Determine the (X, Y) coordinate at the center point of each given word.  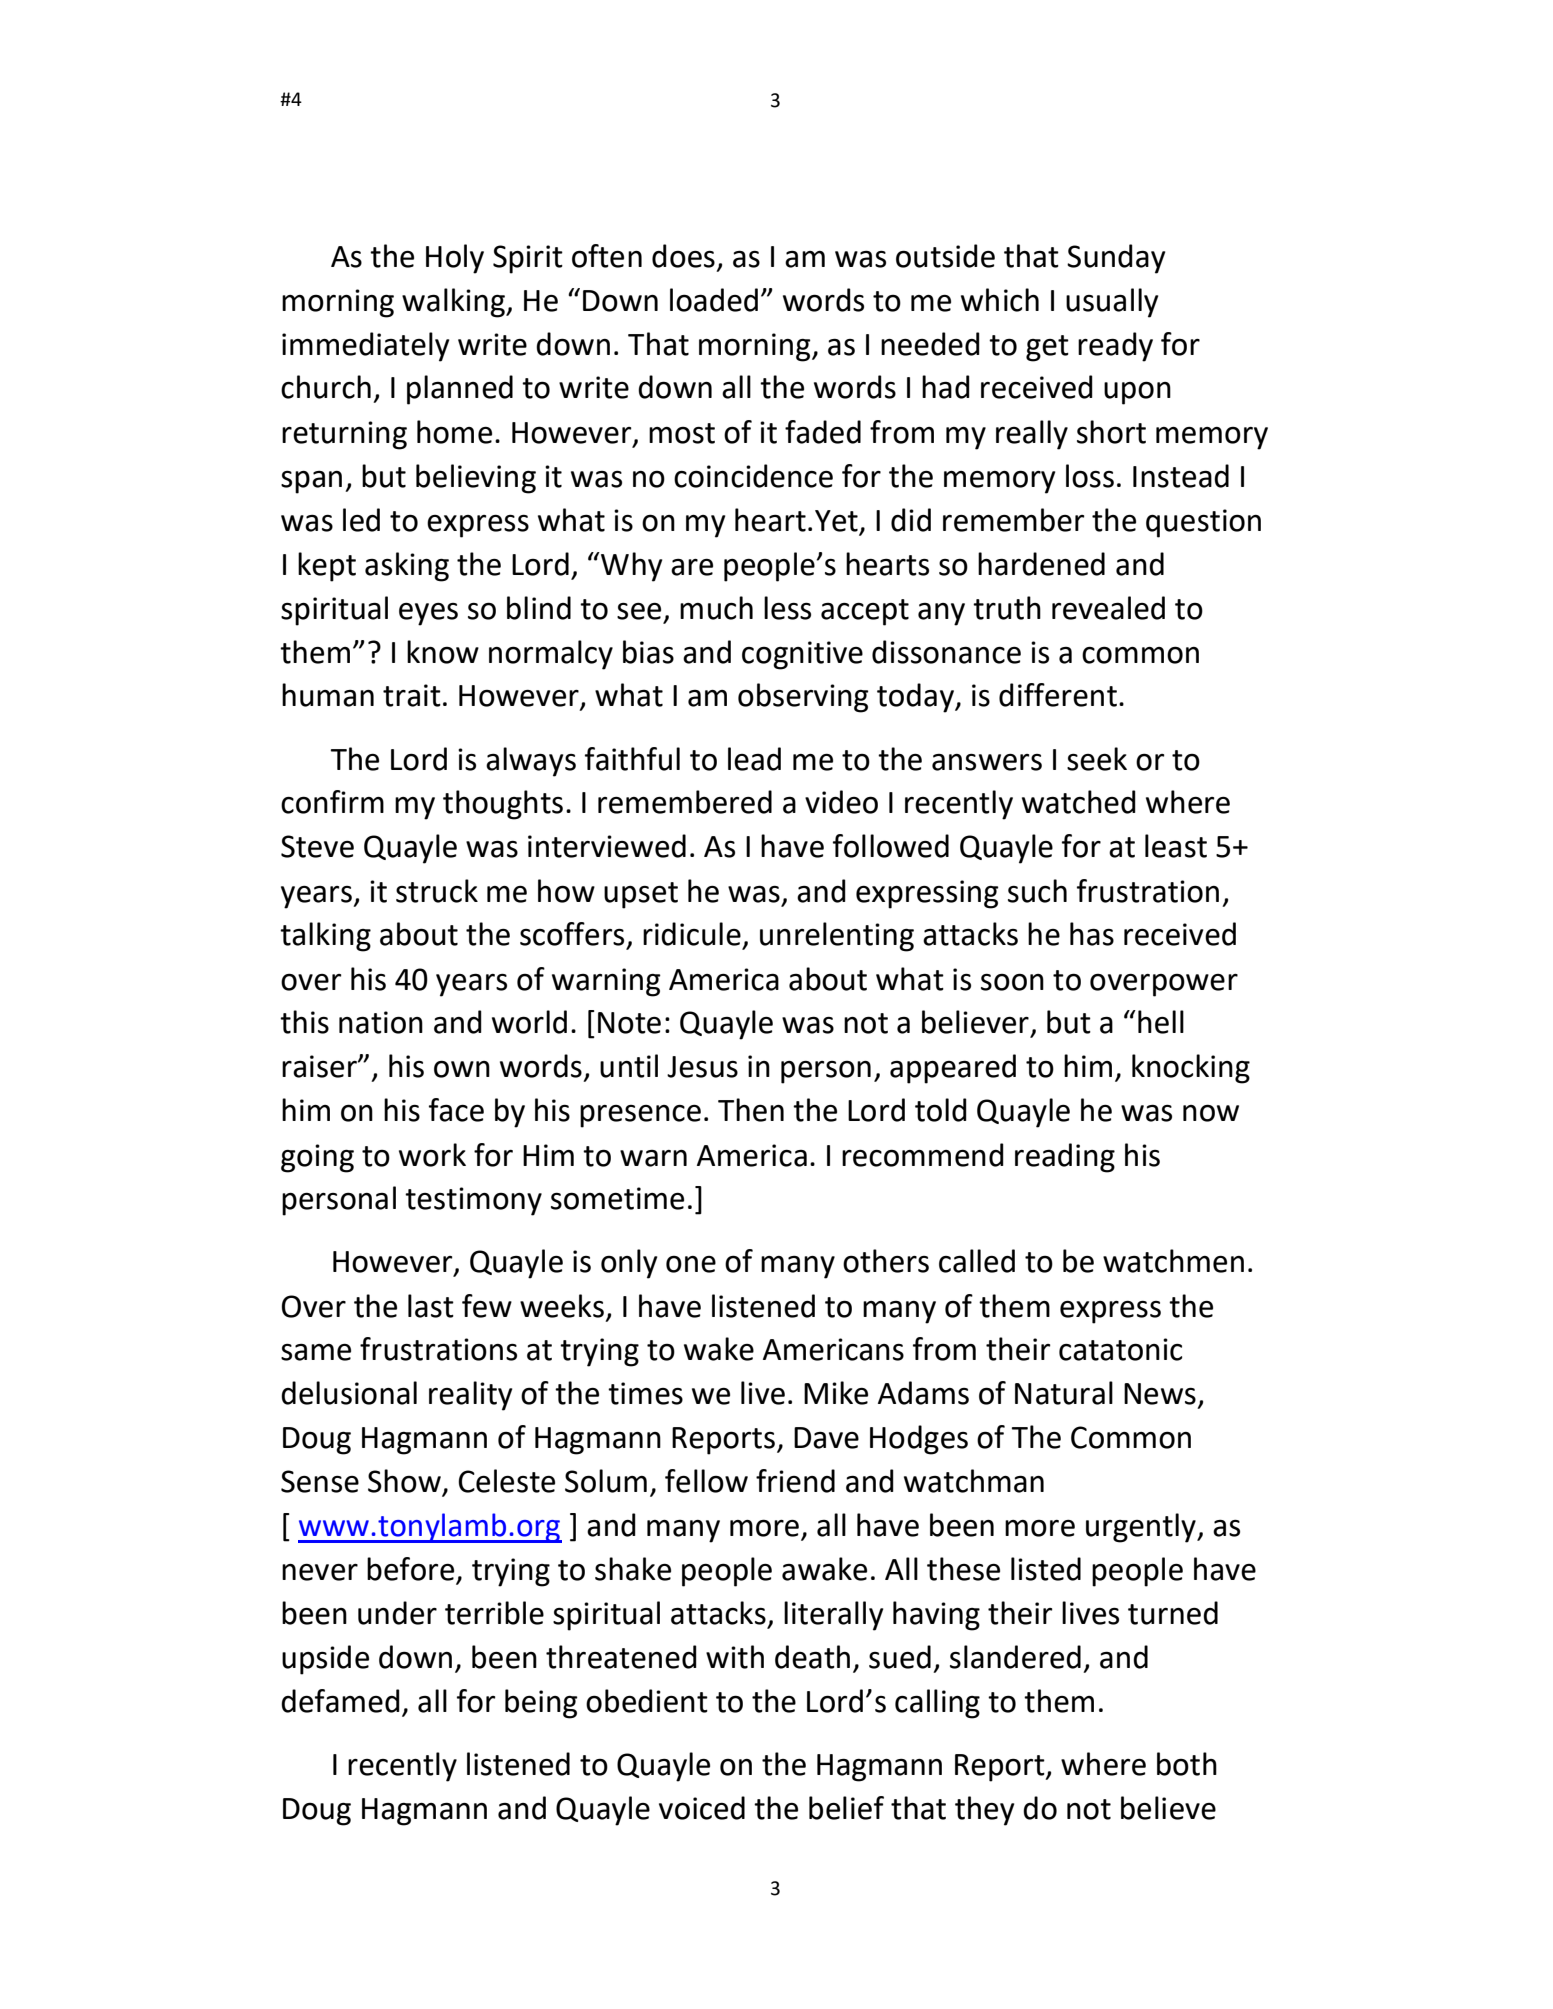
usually (1112, 303)
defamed (340, 1701)
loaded (714, 300)
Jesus (702, 1067)
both (1187, 1764)
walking (454, 303)
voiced (702, 1808)
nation (381, 1022)
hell (1161, 1022)
